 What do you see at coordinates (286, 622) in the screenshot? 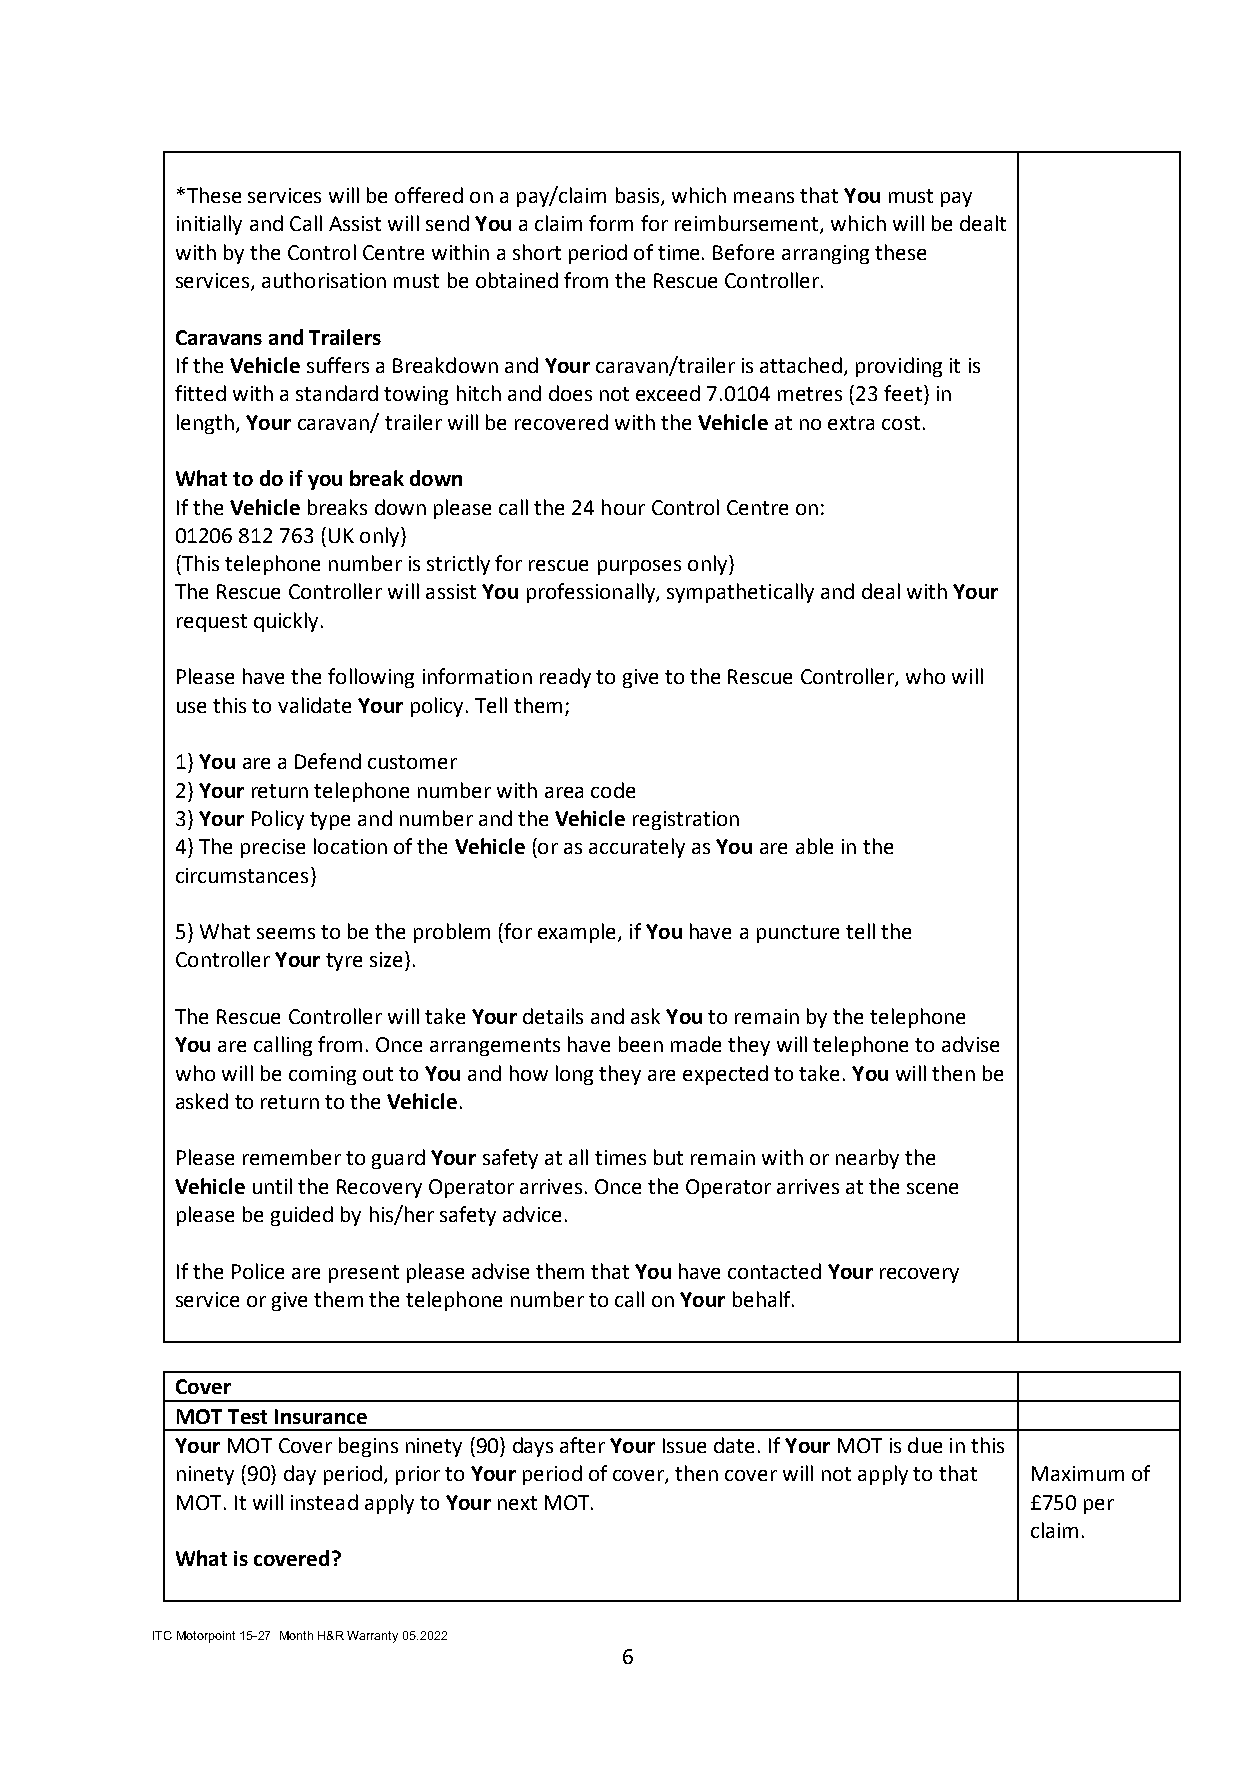
I see `quickly` at bounding box center [286, 622].
